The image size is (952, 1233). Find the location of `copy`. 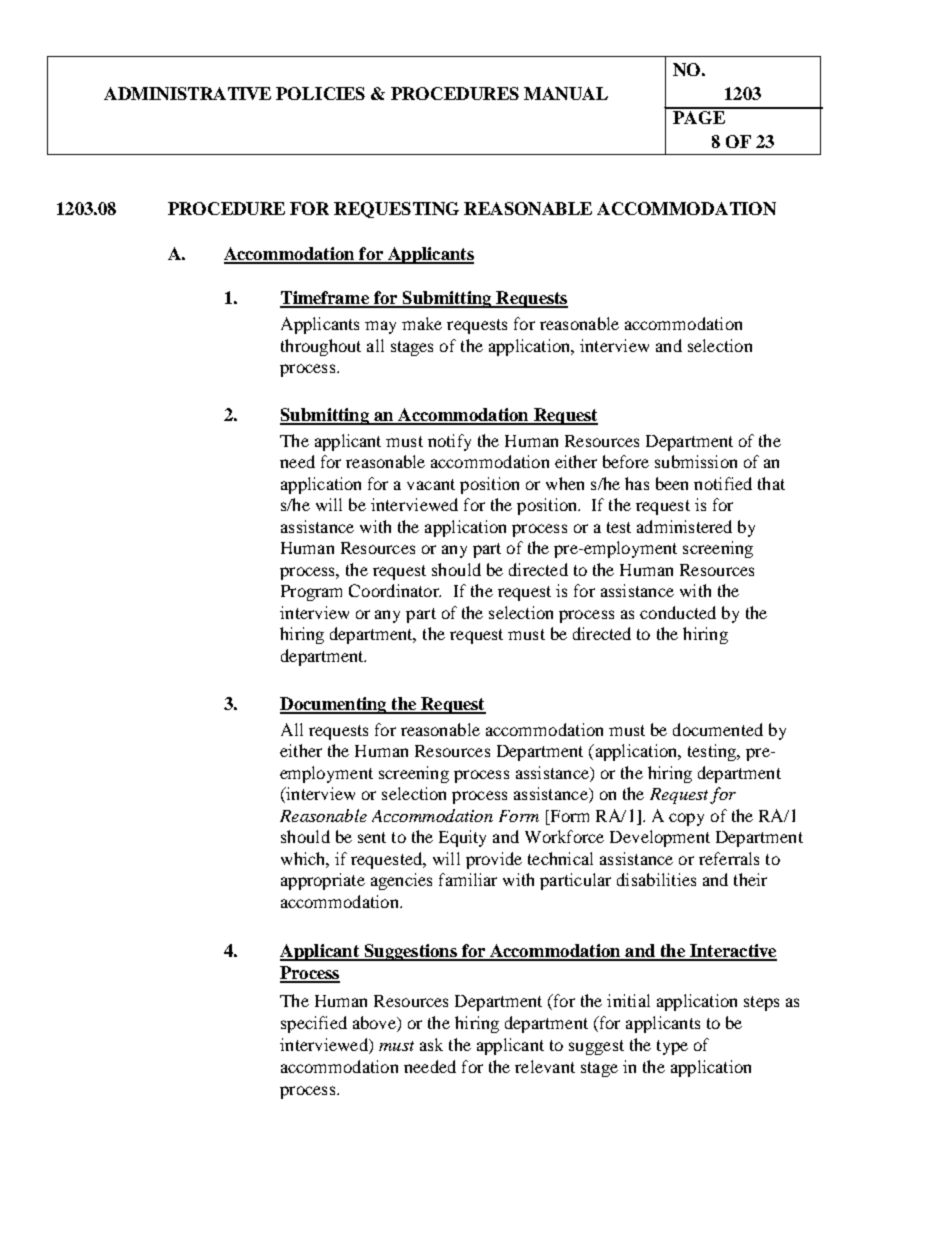

copy is located at coordinates (686, 819).
